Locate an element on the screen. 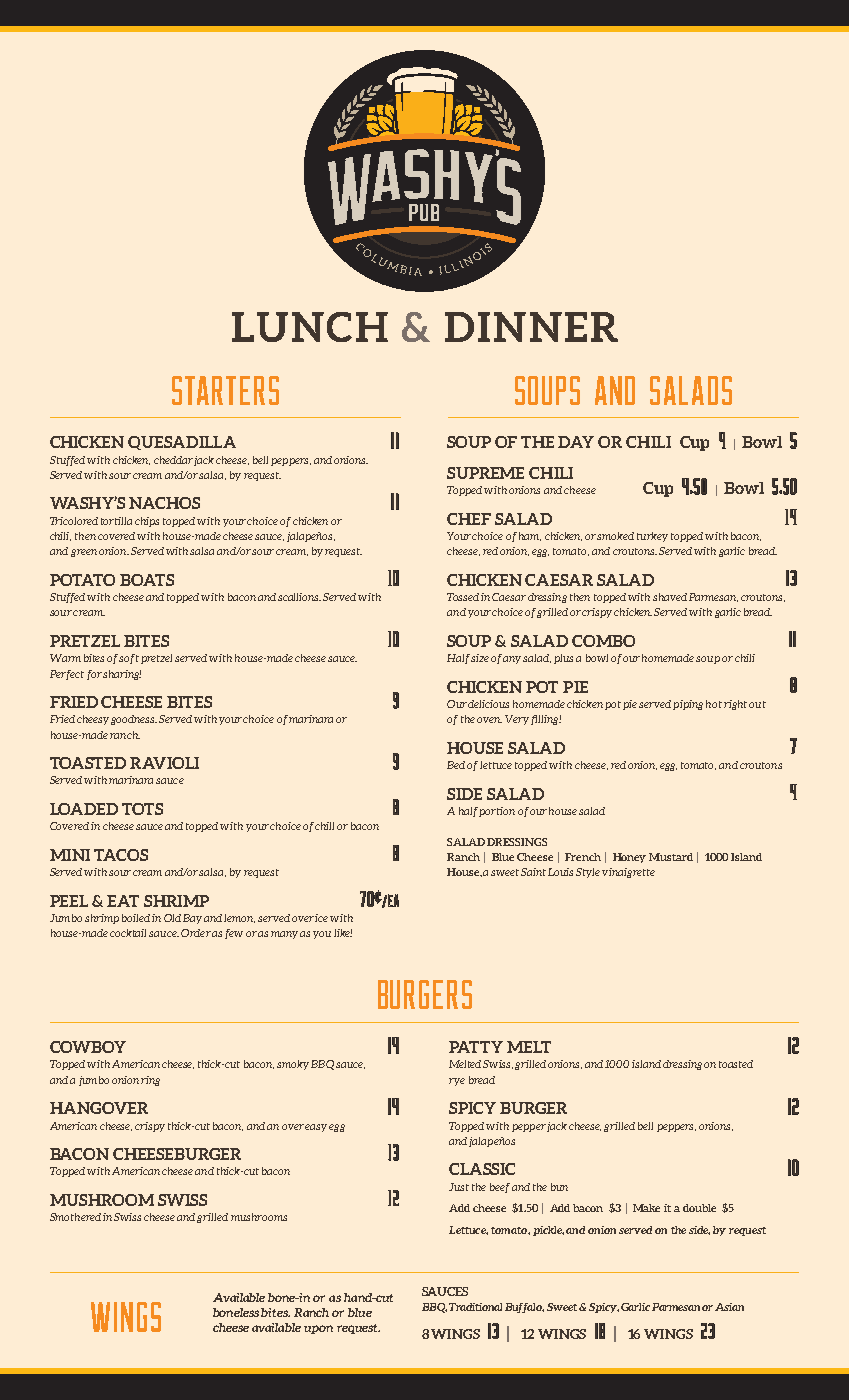 The height and width of the screenshot is (1400, 849). Smothered is located at coordinates (75, 1217).
